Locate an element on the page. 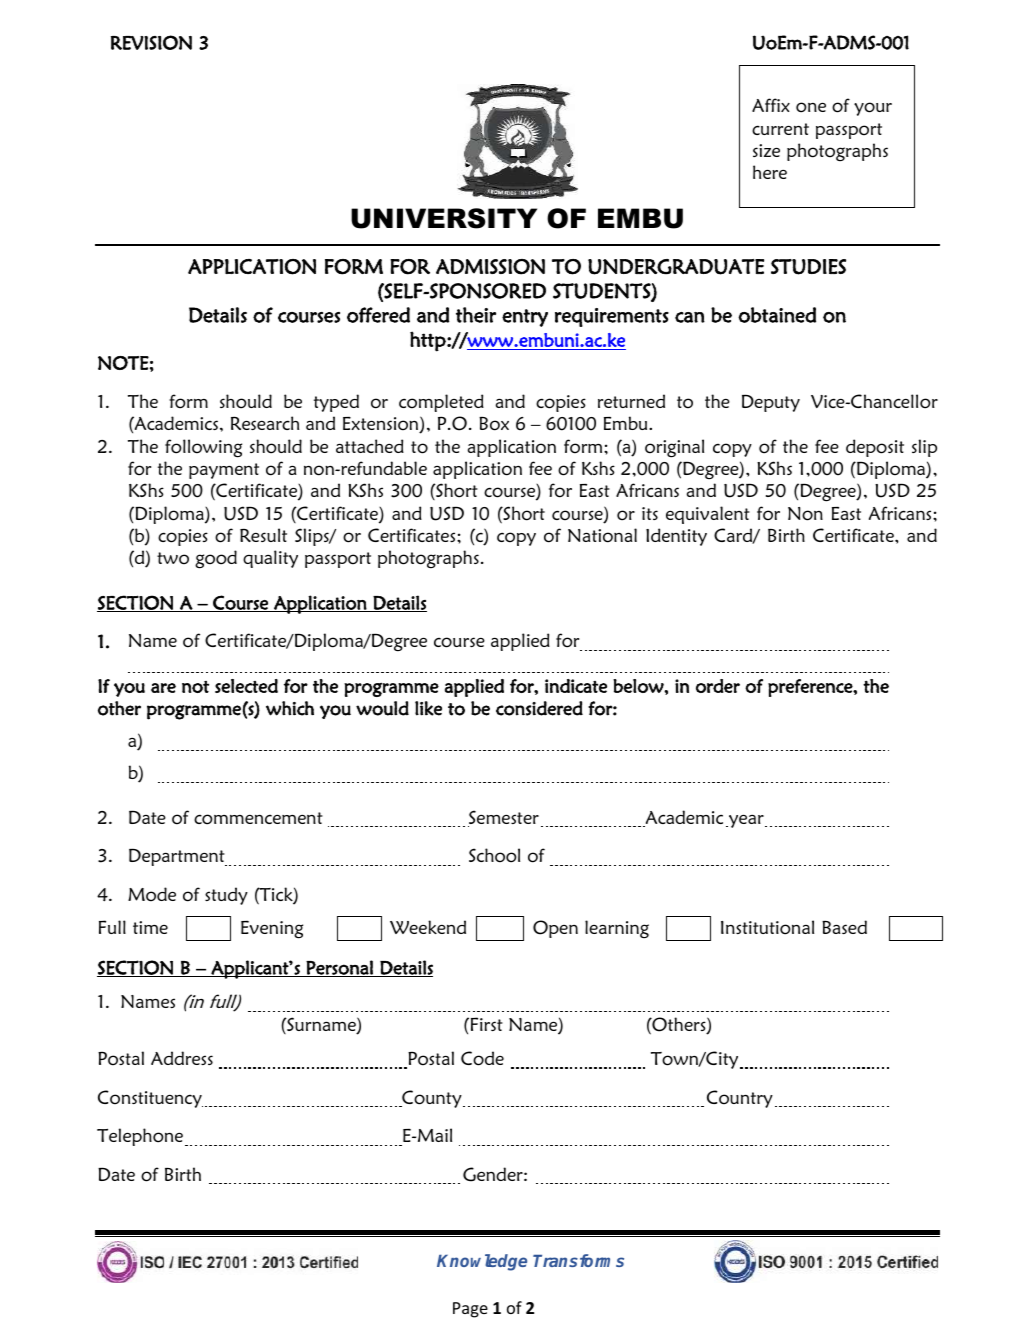  Telephone is located at coordinates (141, 1137).
